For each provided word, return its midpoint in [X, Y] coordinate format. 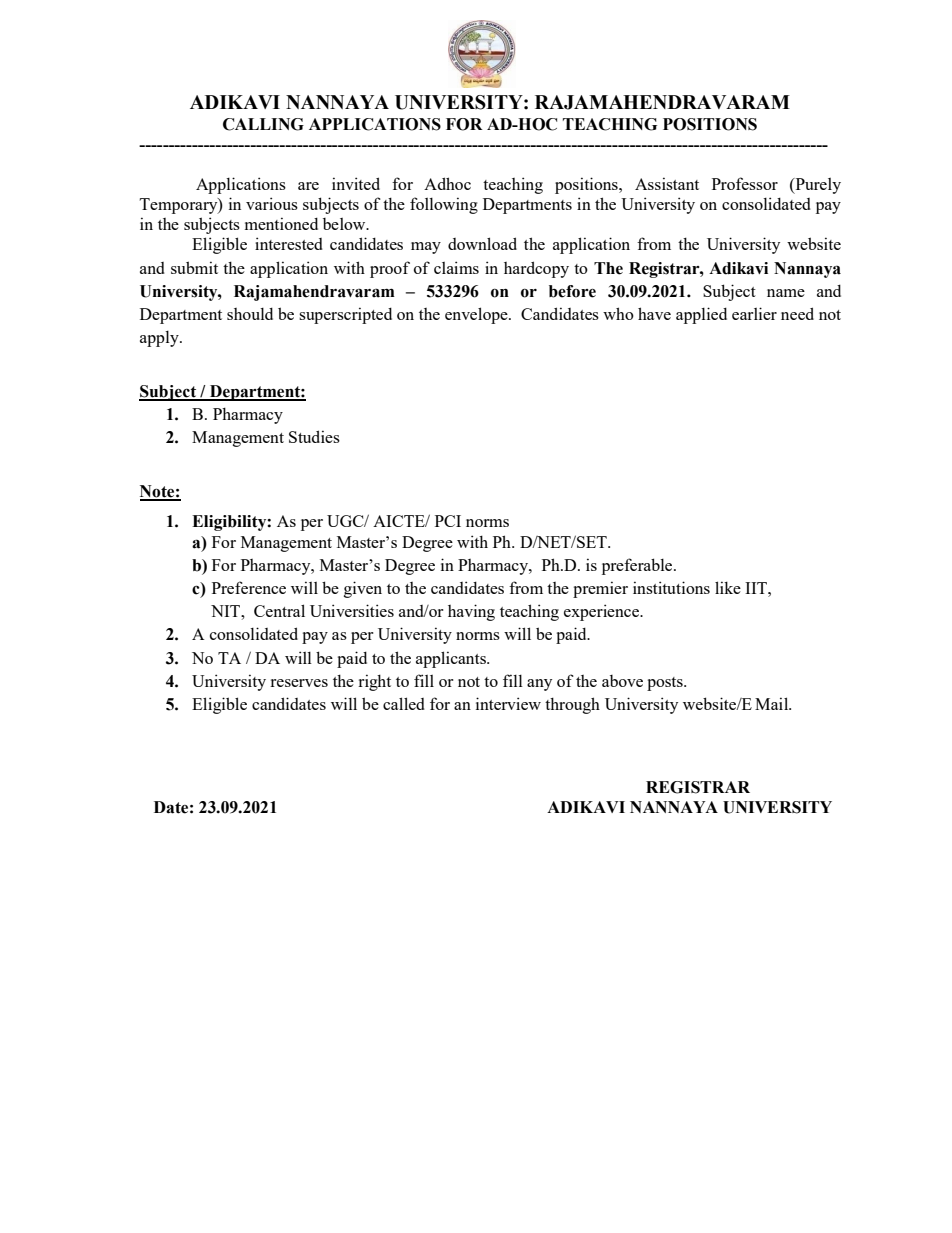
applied [701, 315]
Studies [314, 436]
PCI [448, 521]
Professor [745, 183]
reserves [299, 683]
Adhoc [447, 183]
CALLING [263, 124]
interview [508, 703]
